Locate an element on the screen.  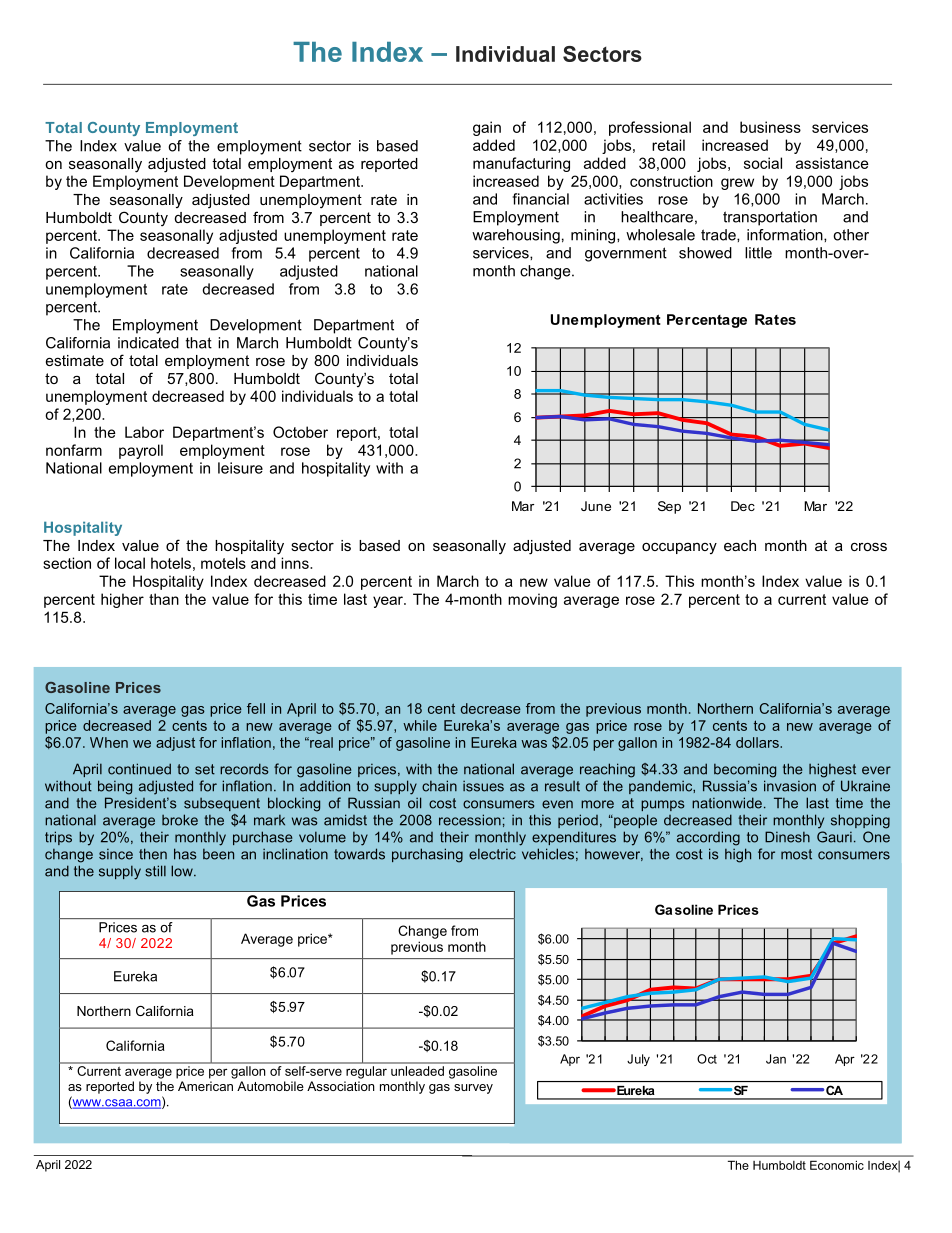
invasion is located at coordinates (790, 786).
